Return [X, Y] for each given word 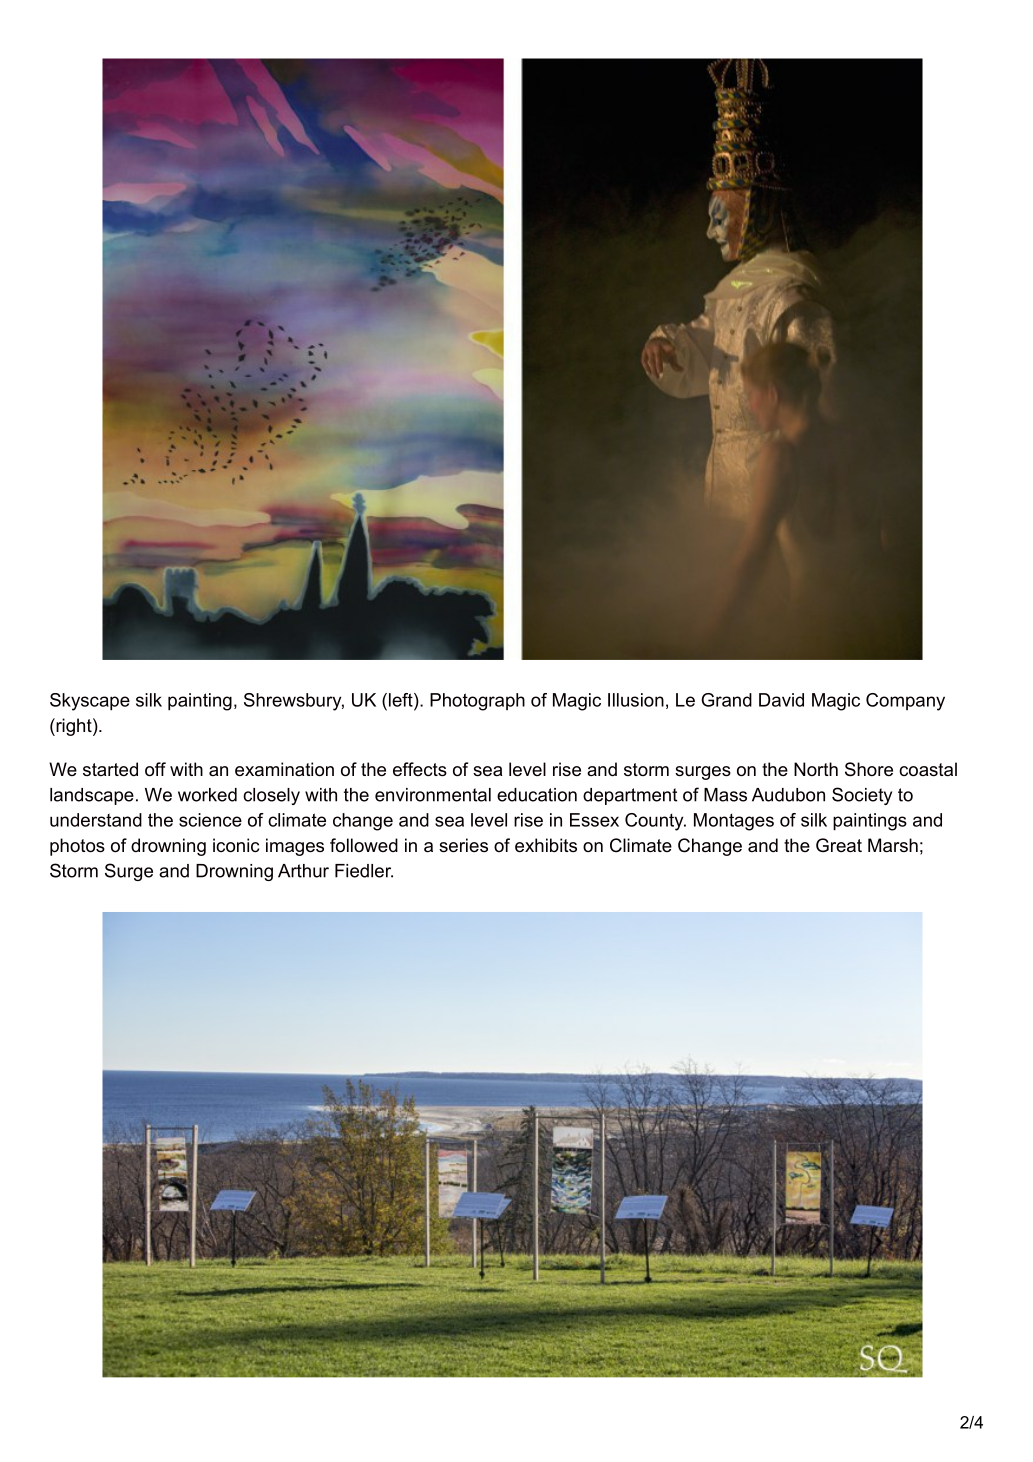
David [781, 700]
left [402, 700]
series [463, 845]
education [537, 795]
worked [207, 795]
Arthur [303, 871]
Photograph [477, 702]
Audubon [788, 795]
